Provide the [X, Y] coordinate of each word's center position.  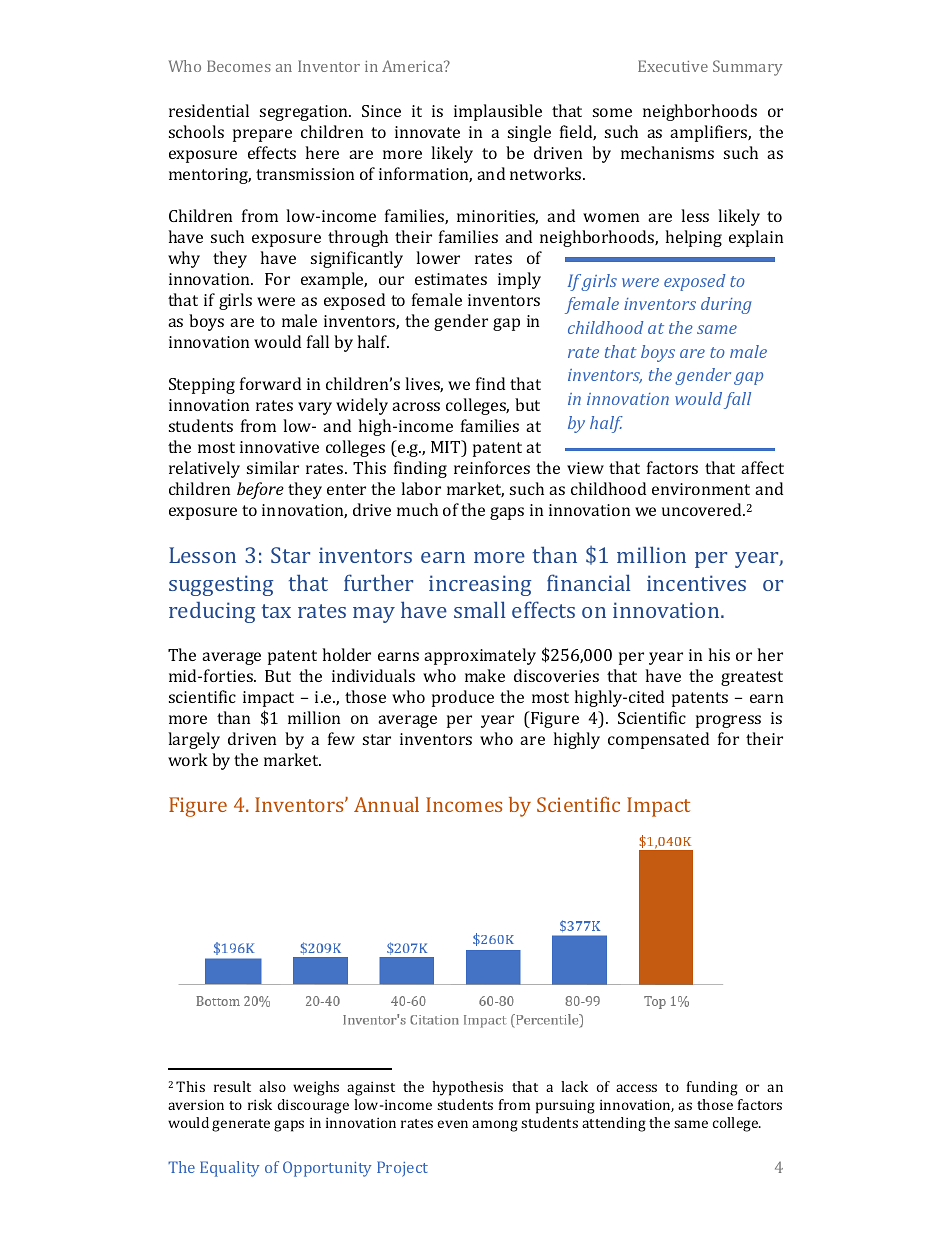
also [272, 1086]
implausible [498, 112]
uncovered [703, 509]
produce [463, 698]
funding [712, 1088]
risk [260, 1104]
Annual [386, 804]
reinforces [492, 467]
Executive [673, 66]
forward [270, 383]
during [726, 305]
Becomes [239, 66]
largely [194, 740]
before [260, 490]
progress [728, 721]
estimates [451, 279]
